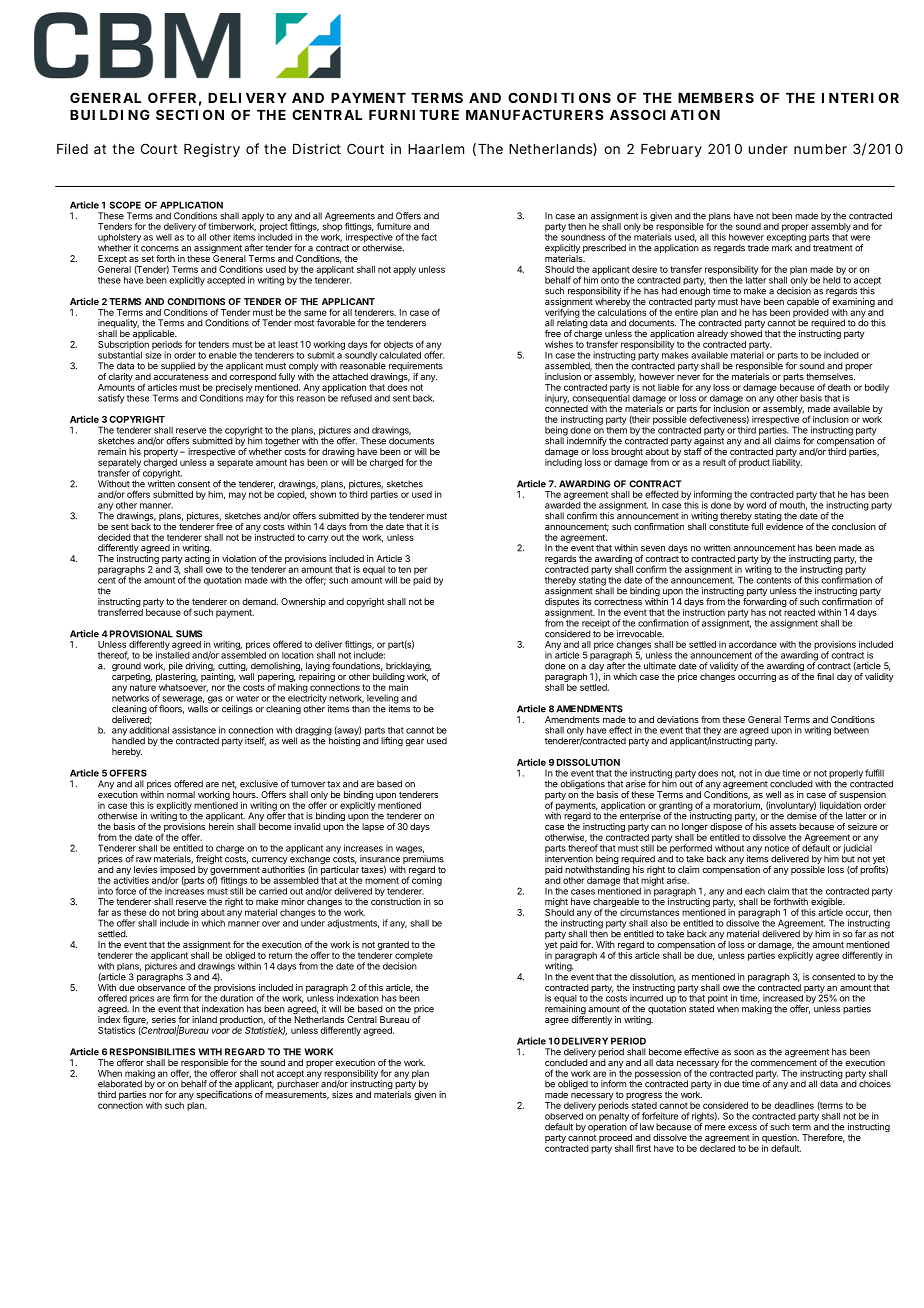 This screenshot has width=924, height=1308. I want to click on number, so click(820, 149).
